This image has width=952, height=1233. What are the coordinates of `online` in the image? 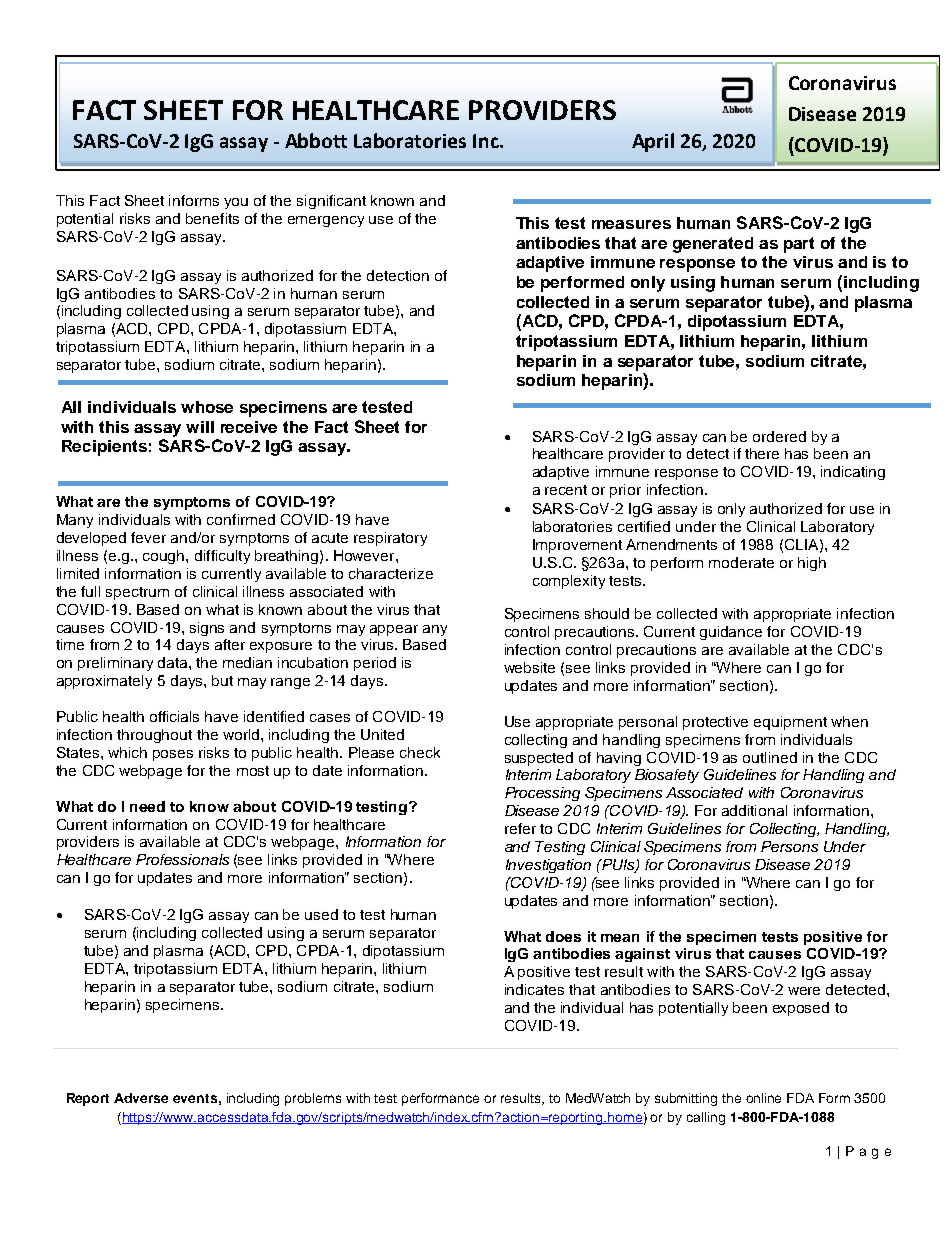 It's located at (763, 1098).
